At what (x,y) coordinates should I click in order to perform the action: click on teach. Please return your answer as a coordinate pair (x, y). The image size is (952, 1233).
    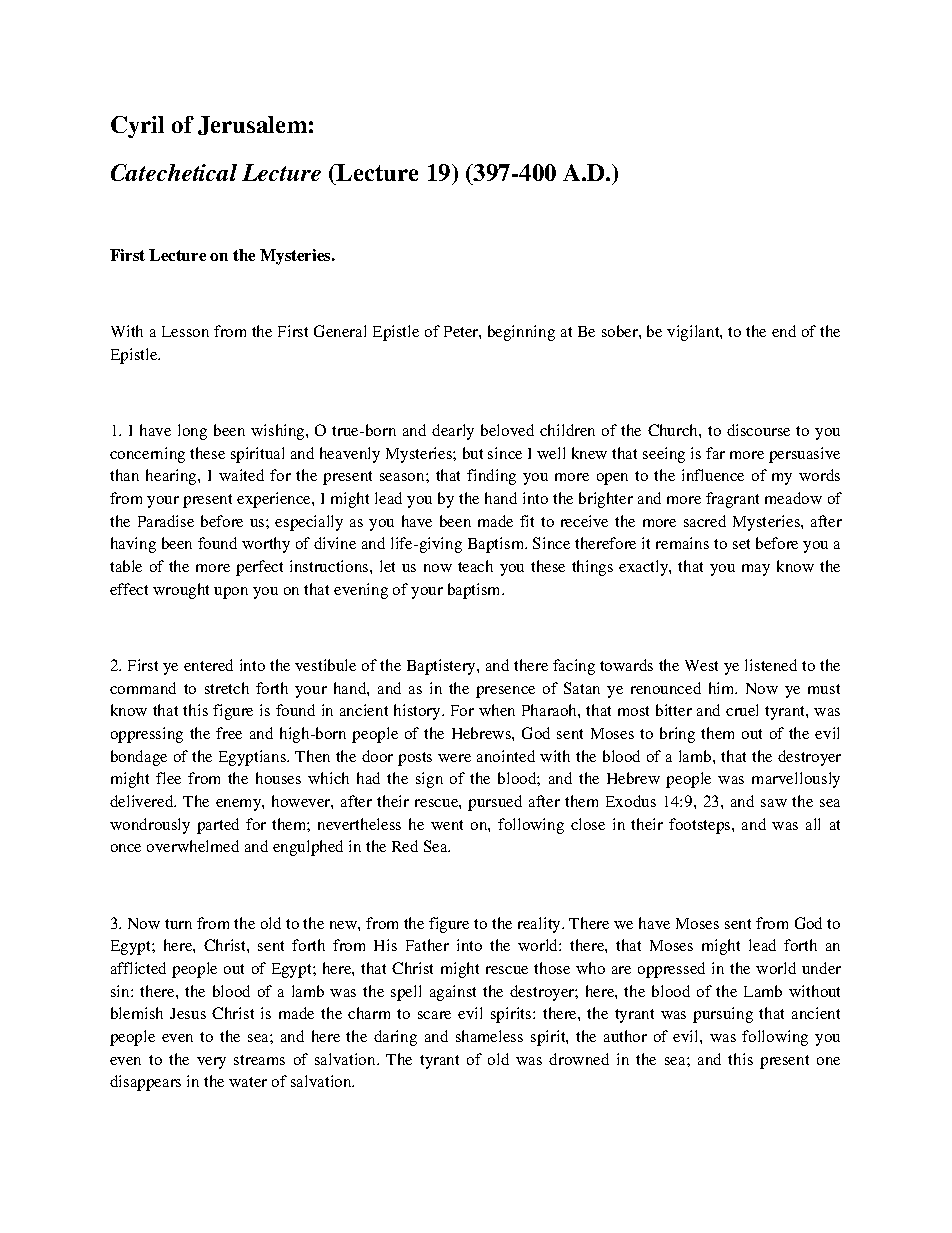
    Looking at the image, I should click on (475, 566).
